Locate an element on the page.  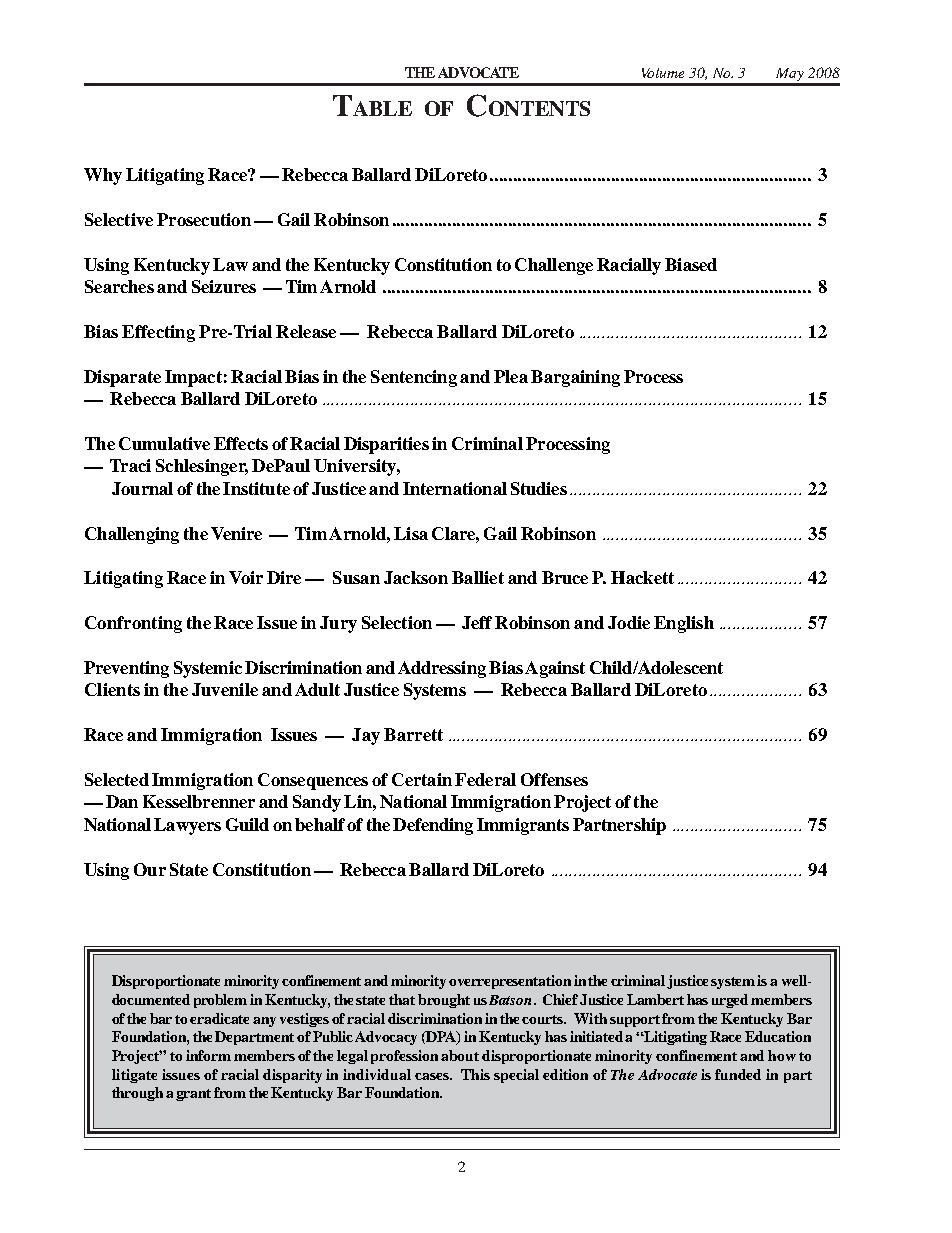
Why is located at coordinates (103, 176).
